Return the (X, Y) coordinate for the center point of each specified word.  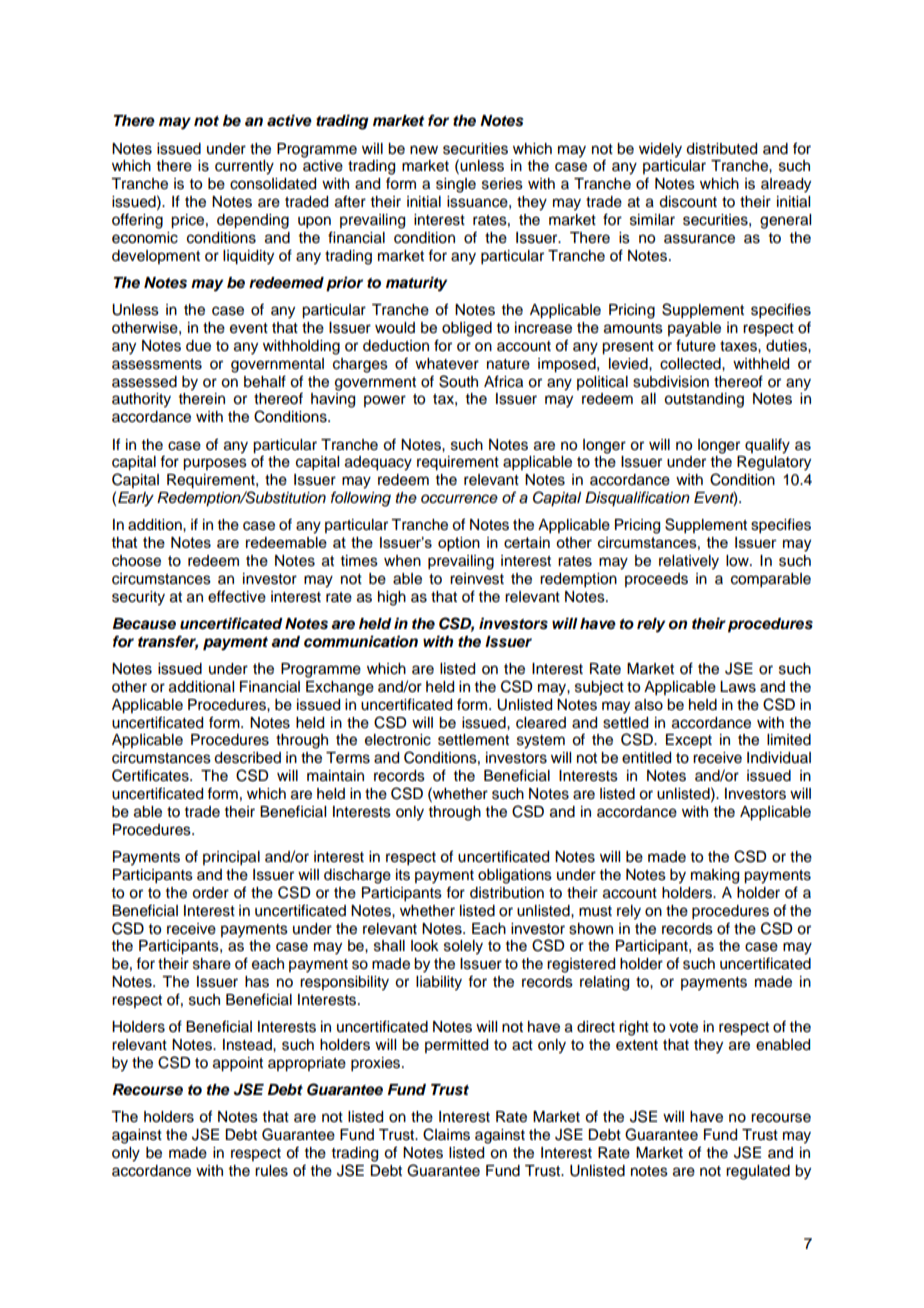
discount (688, 202)
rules (271, 1171)
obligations (515, 876)
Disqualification (637, 499)
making (715, 876)
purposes (215, 464)
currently (244, 167)
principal (231, 858)
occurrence (459, 499)
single (456, 185)
